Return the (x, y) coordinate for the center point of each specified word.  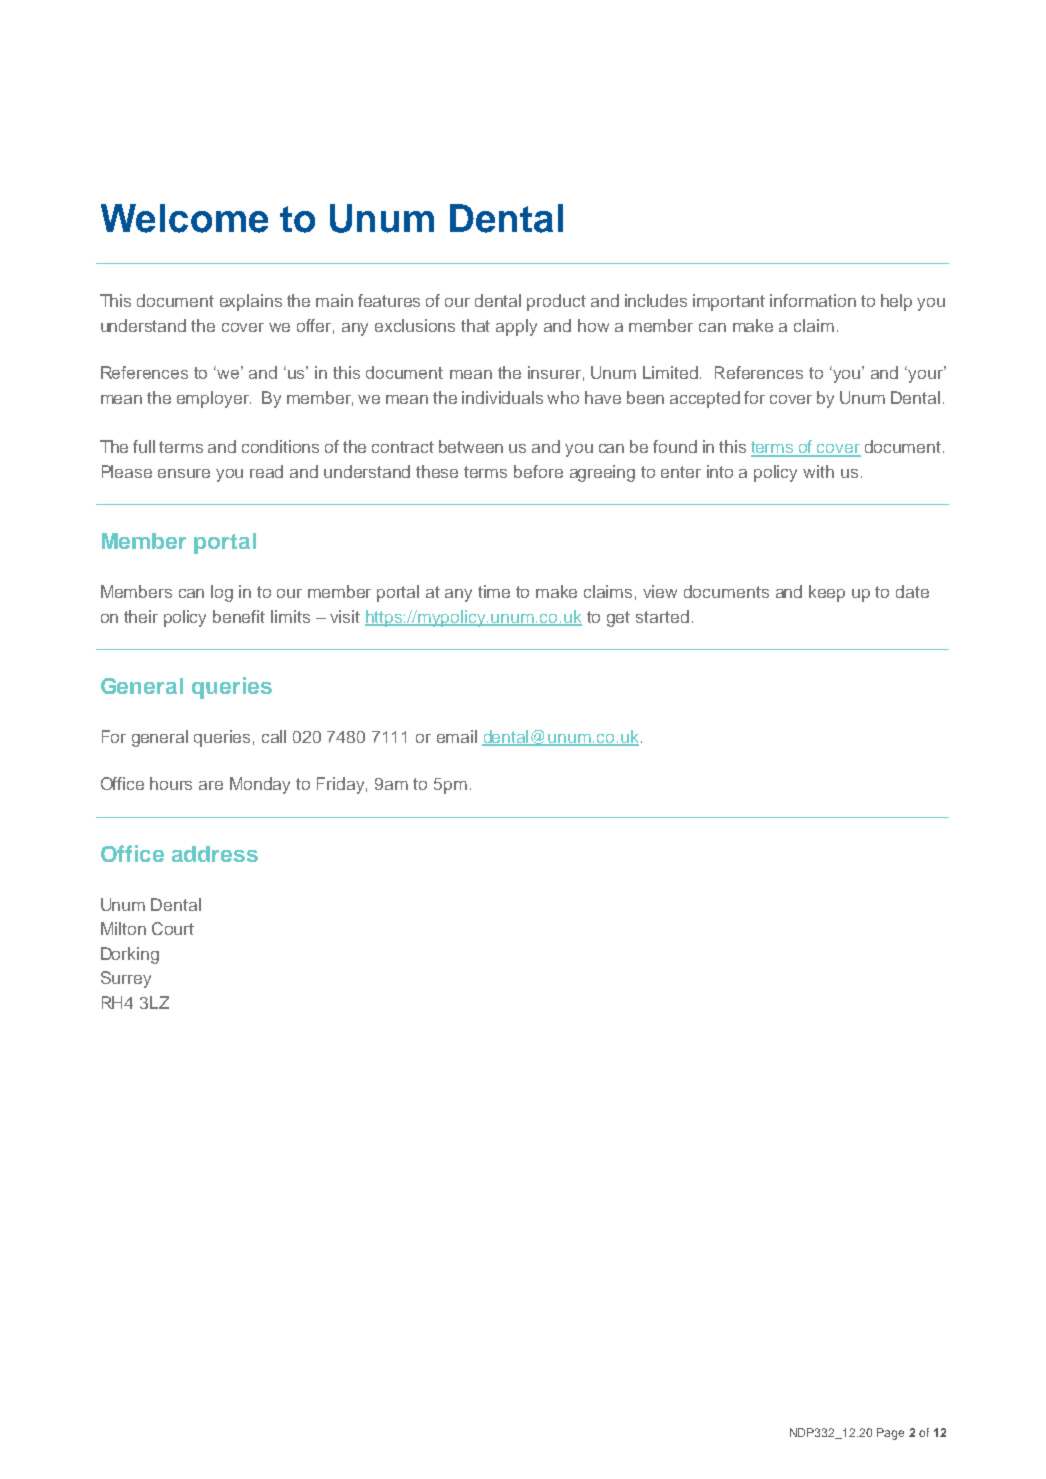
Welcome (184, 218)
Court (173, 928)
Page (890, 1434)
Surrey (126, 979)
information (813, 300)
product (556, 302)
